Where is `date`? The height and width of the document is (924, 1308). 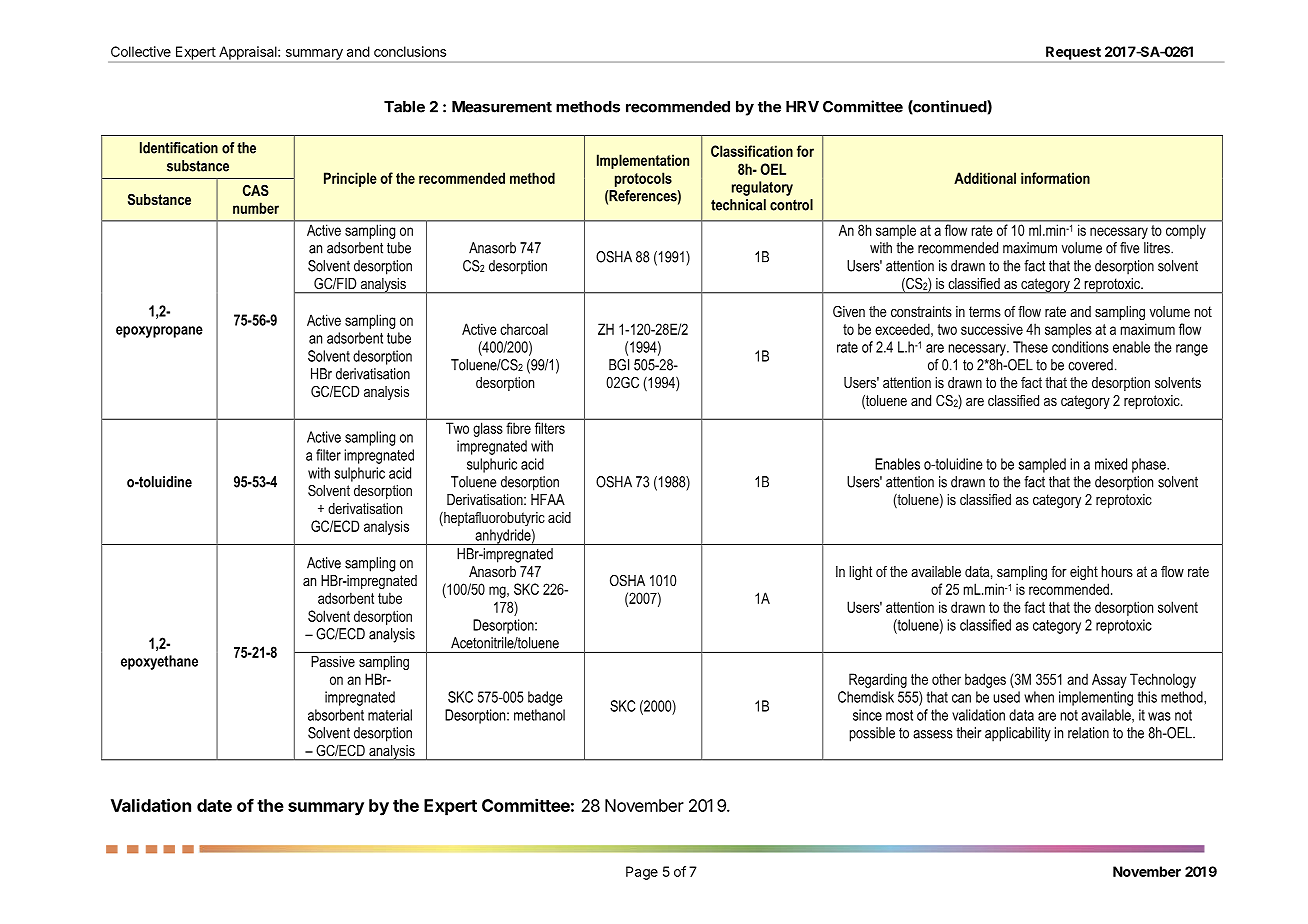 date is located at coordinates (214, 805).
